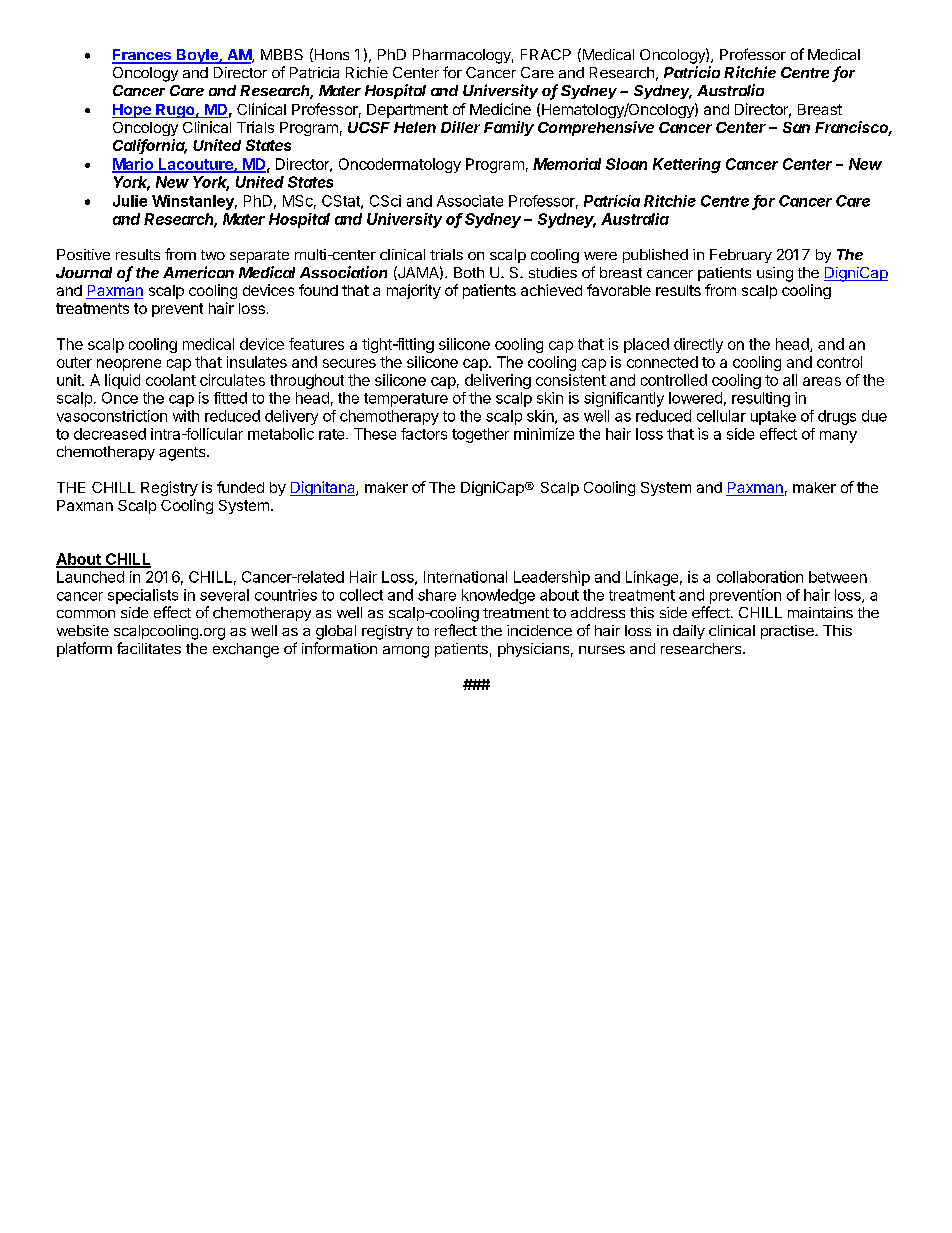 The image size is (952, 1233). Describe the element at coordinates (129, 365) in the document. I see `neoprene` at that location.
